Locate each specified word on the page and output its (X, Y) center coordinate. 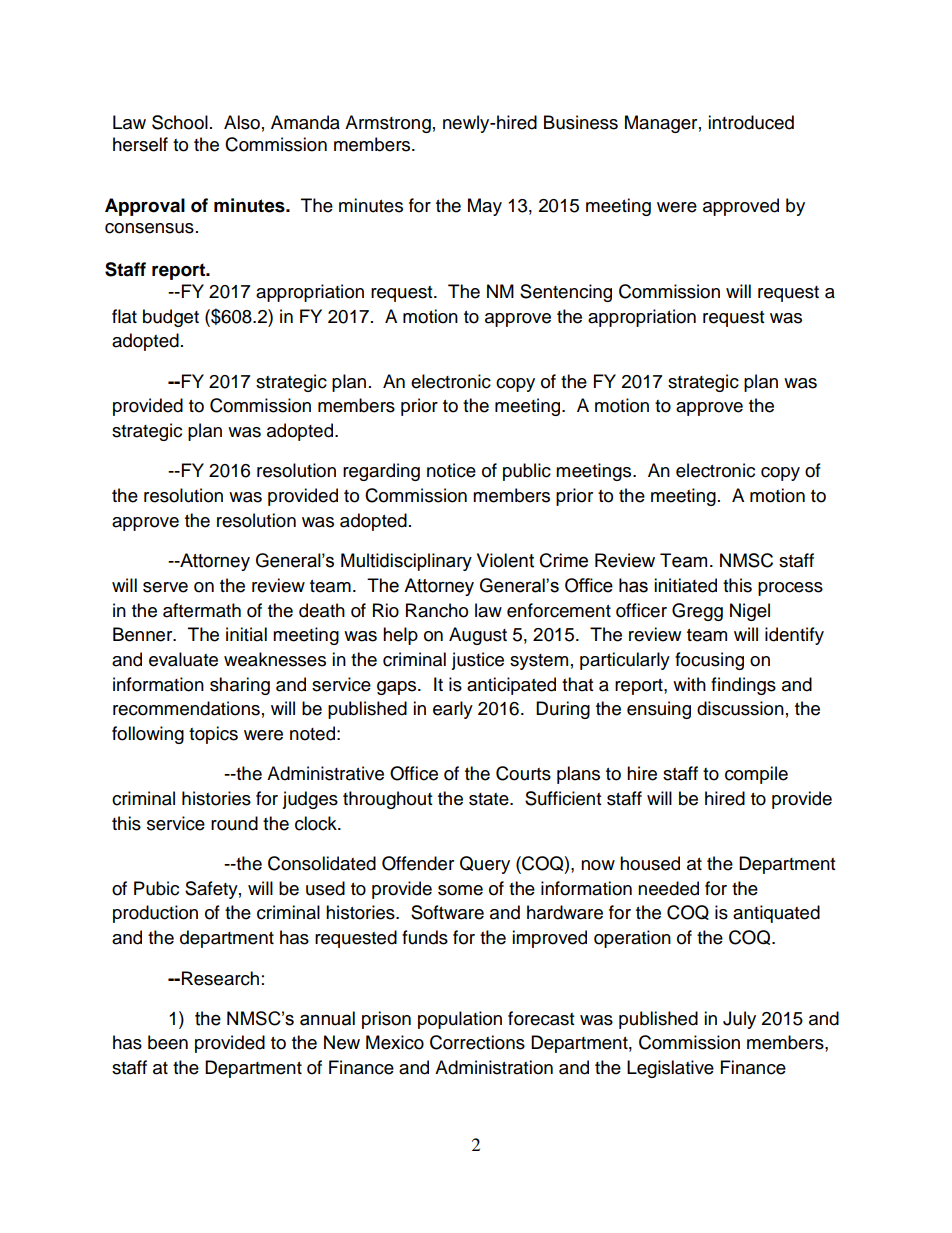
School (180, 122)
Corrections (477, 1042)
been (168, 1042)
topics (213, 735)
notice (451, 470)
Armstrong (388, 124)
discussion (740, 708)
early (453, 710)
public (527, 472)
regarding (381, 472)
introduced (751, 122)
